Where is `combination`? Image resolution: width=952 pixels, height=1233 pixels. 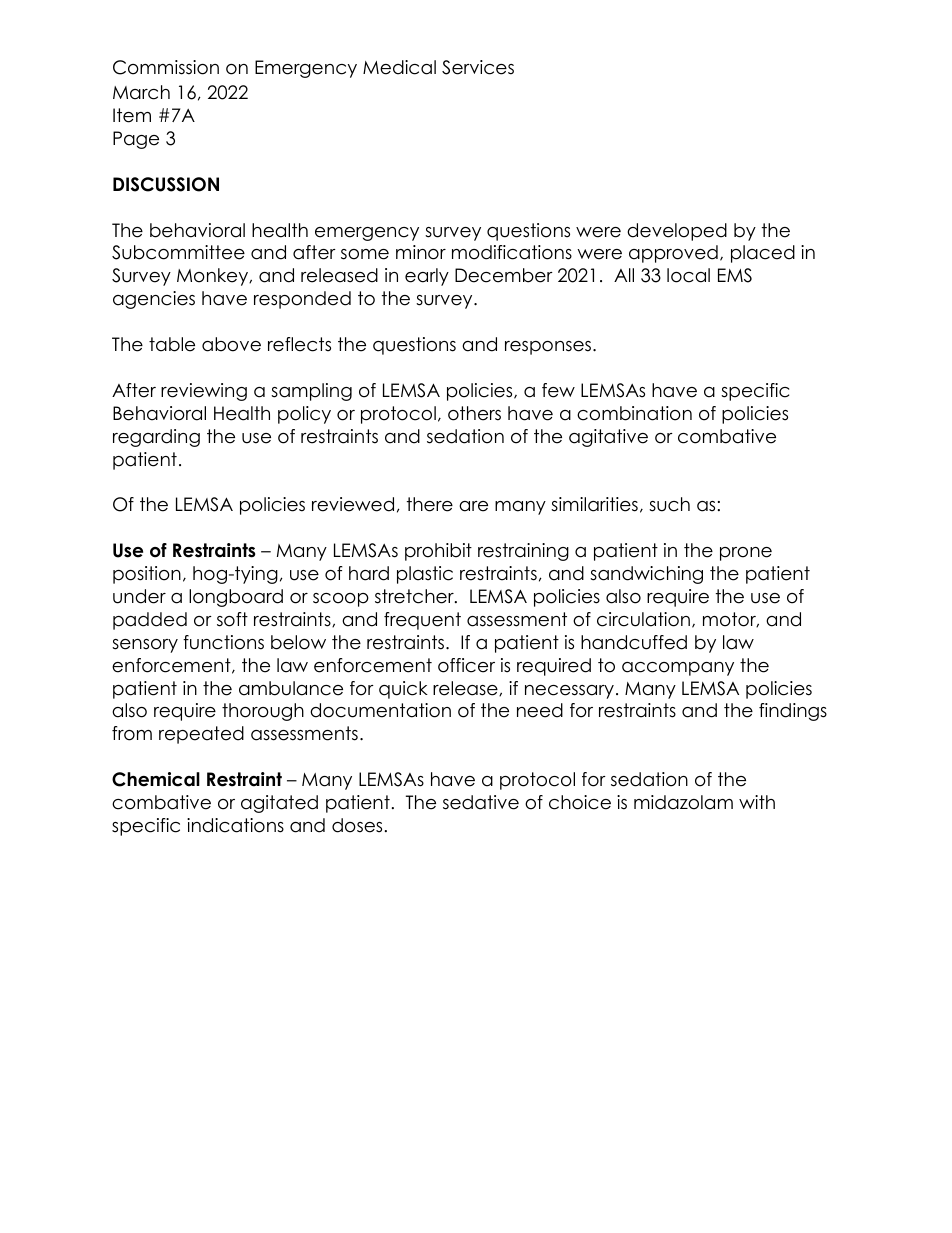 combination is located at coordinates (634, 413).
